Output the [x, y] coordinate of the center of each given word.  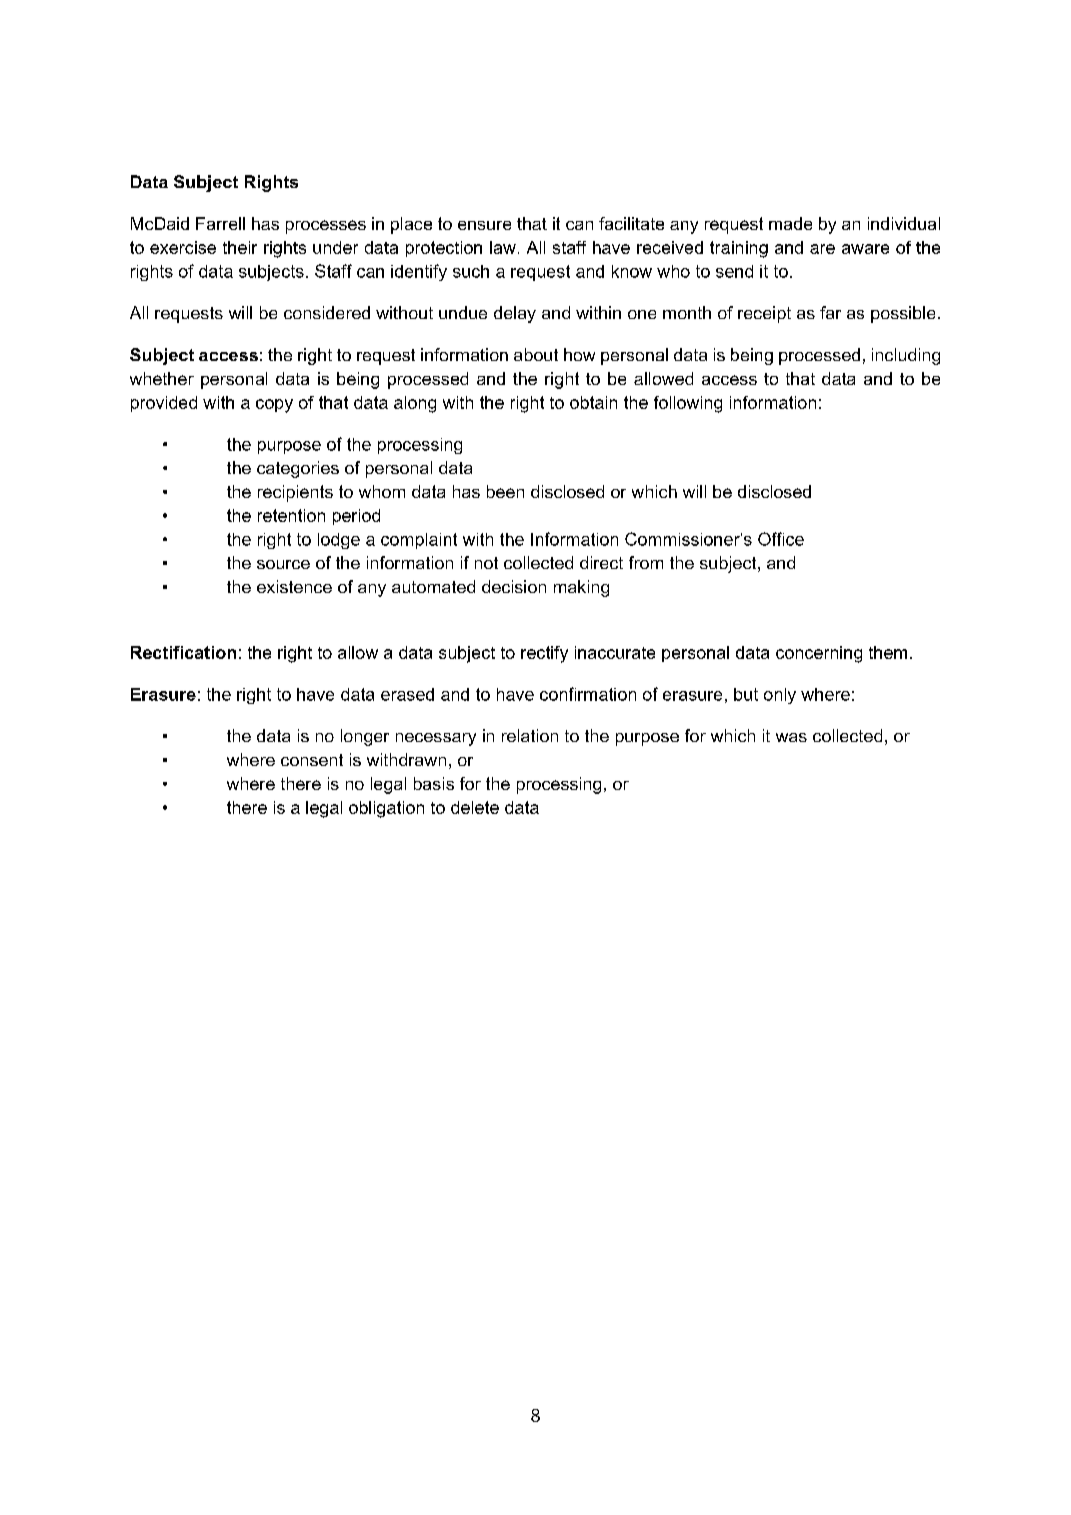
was [791, 737]
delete [475, 807]
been [505, 491]
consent [312, 760]
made [790, 223]
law [503, 247]
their [240, 247]
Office [781, 539]
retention [291, 515]
